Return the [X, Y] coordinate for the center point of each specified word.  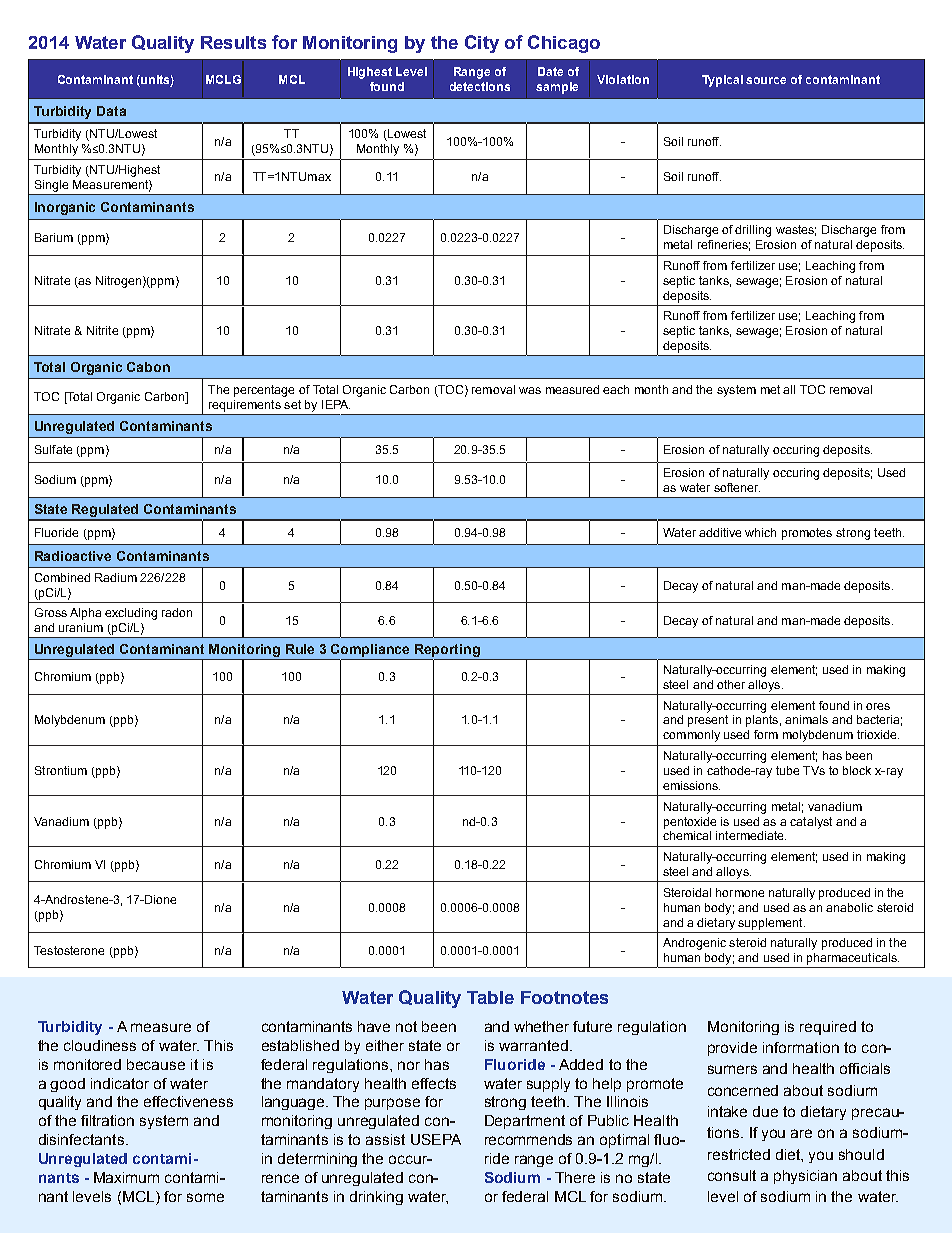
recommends [528, 1139]
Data [111, 111]
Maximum [126, 1177]
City [482, 44]
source [766, 80]
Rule [300, 649]
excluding [131, 614]
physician [805, 1177]
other [731, 684]
